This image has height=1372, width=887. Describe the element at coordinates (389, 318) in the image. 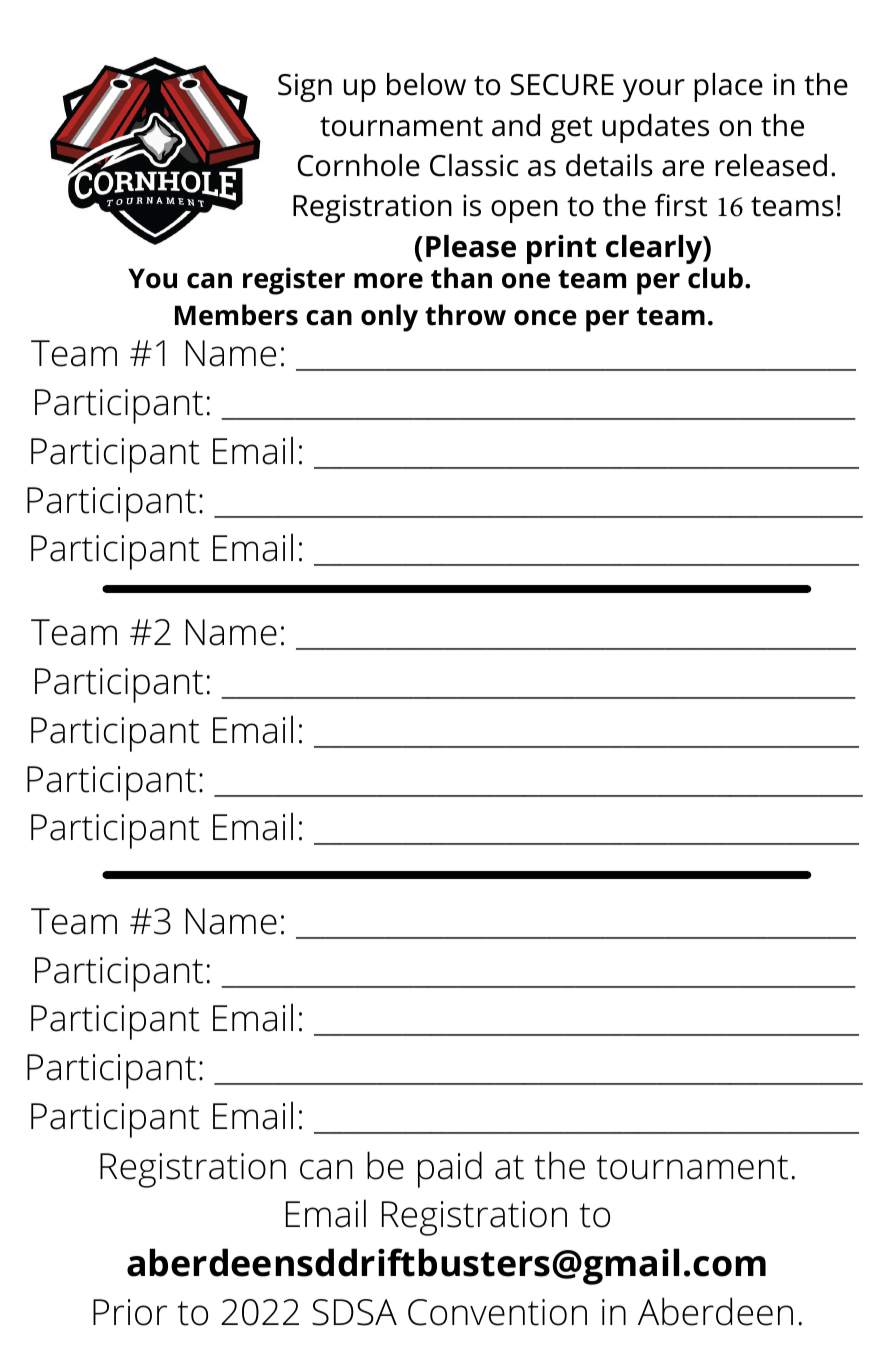

I see `only` at that location.
